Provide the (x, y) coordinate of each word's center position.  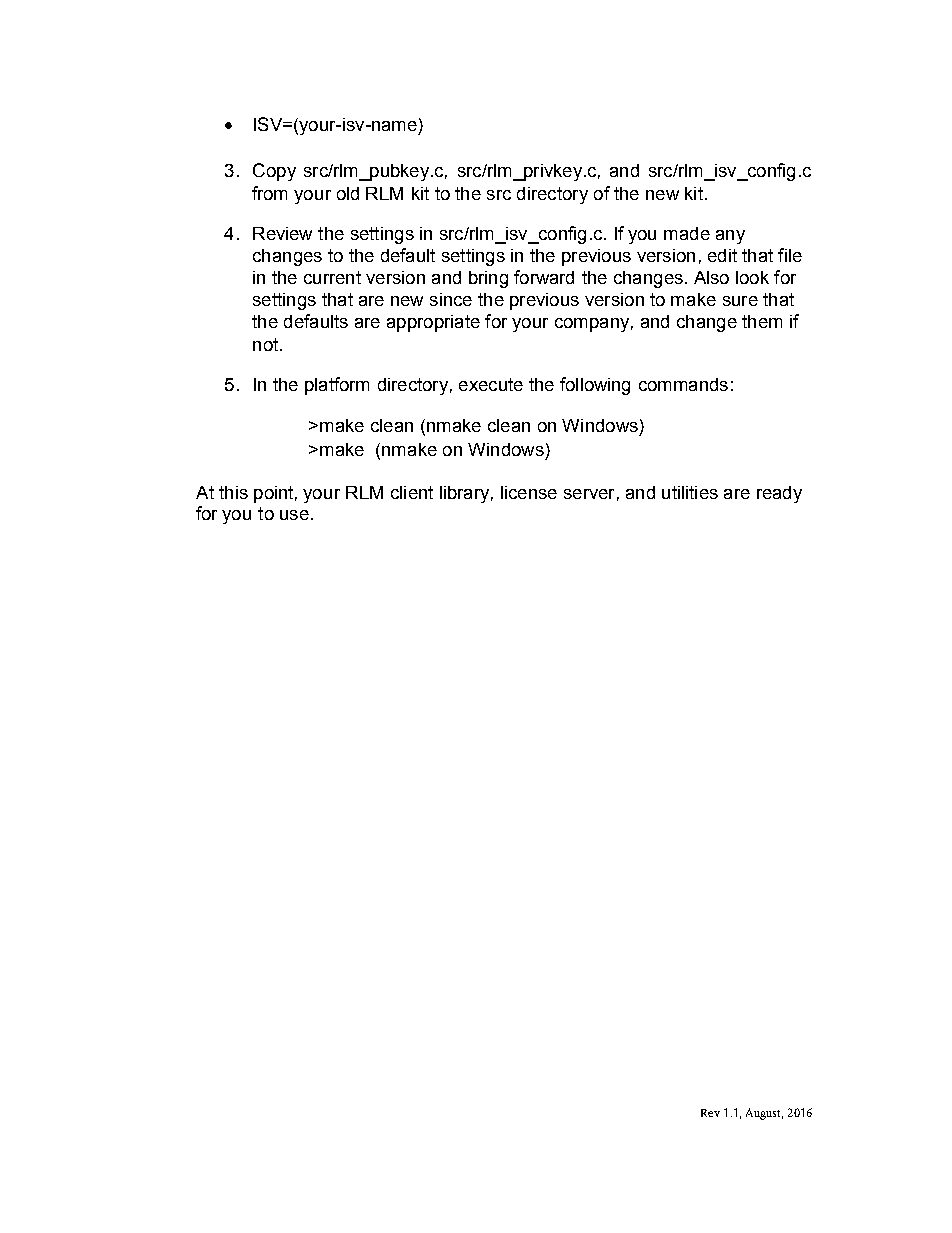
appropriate (433, 323)
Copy (274, 172)
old (348, 193)
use (294, 515)
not (265, 344)
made (687, 233)
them (762, 321)
